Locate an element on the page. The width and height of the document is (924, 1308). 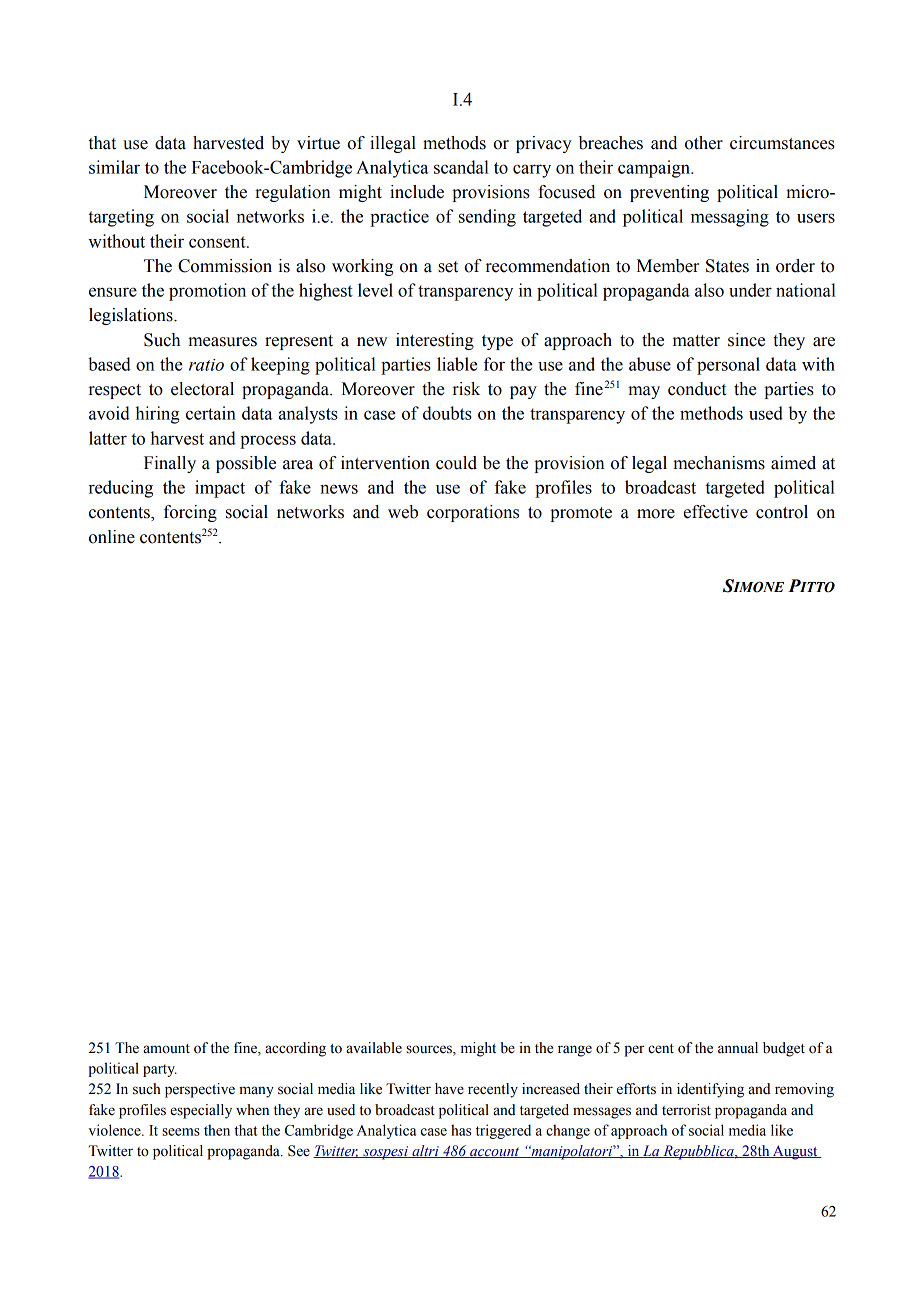
other is located at coordinates (704, 143).
